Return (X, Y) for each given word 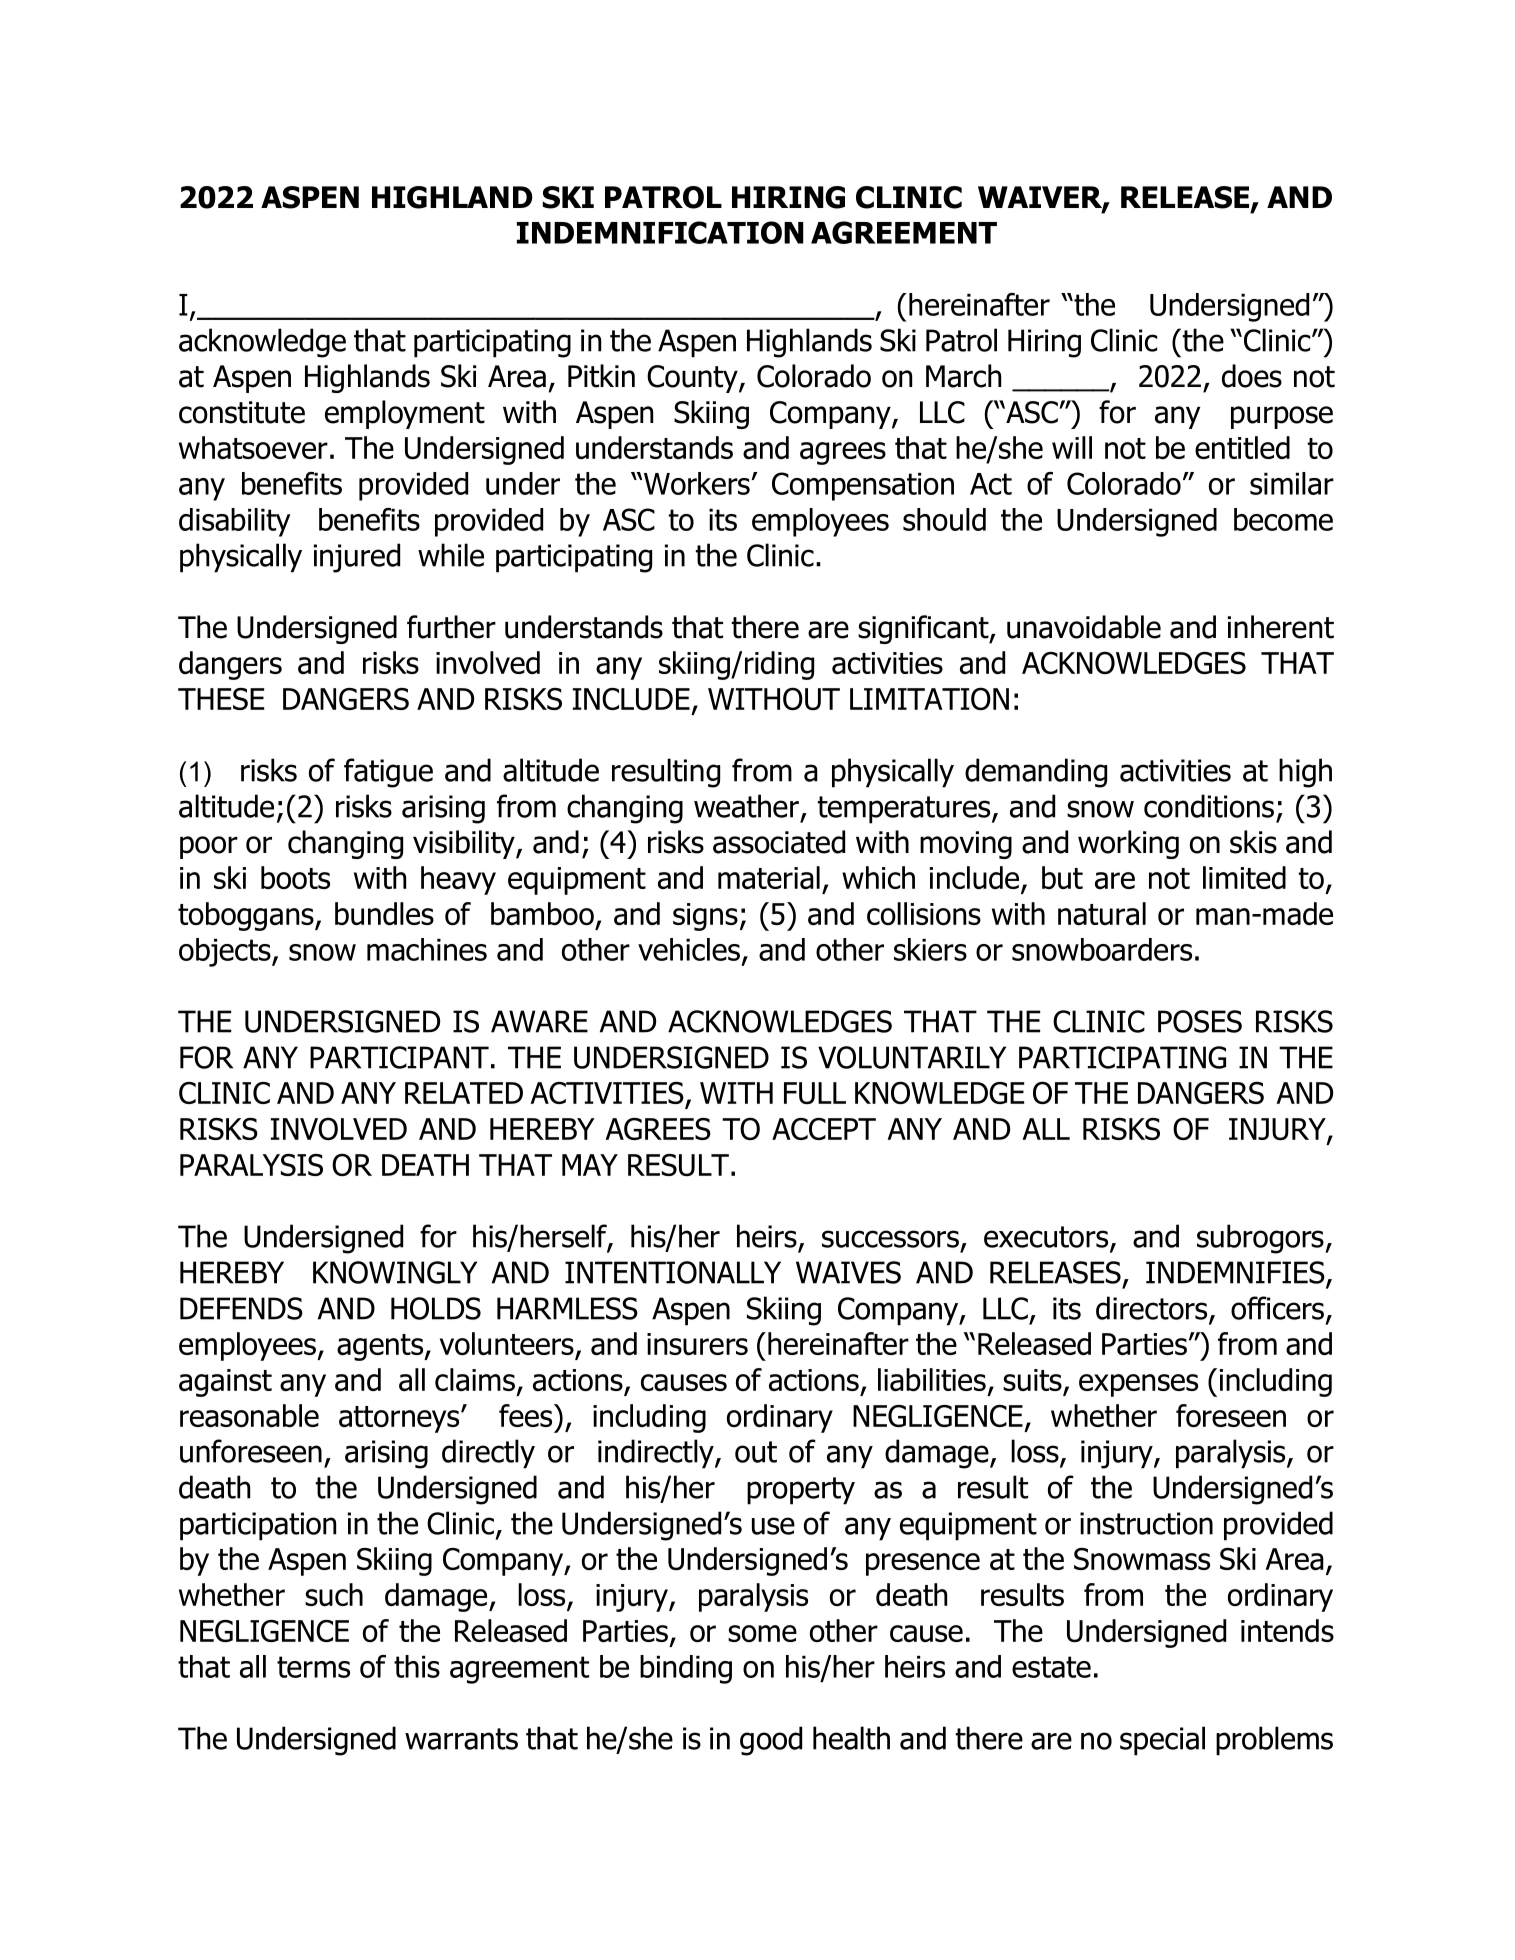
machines (427, 949)
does (1252, 376)
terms (313, 1667)
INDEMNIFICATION (660, 232)
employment (405, 414)
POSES (1200, 1021)
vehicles (689, 949)
